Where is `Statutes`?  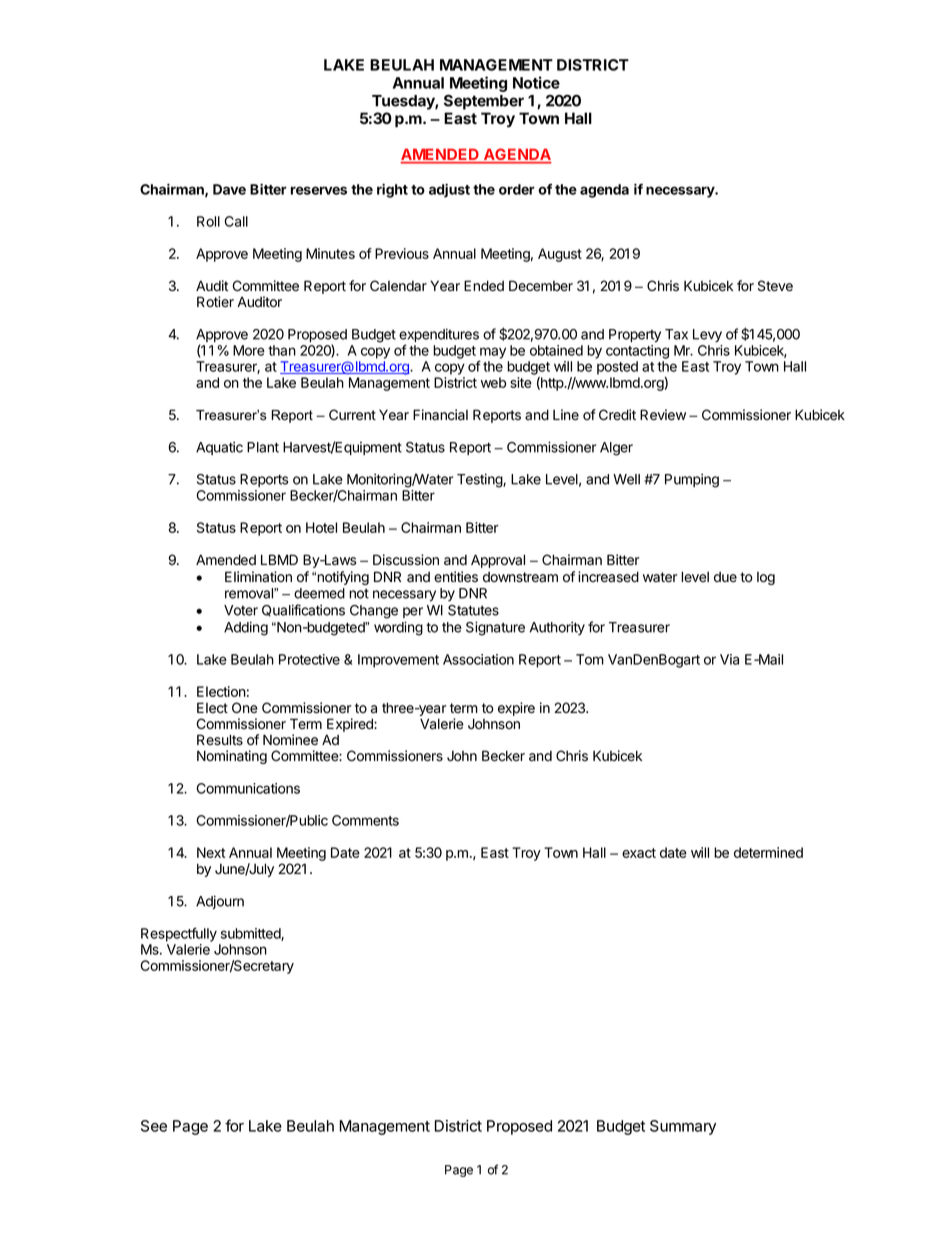
Statutes is located at coordinates (473, 610).
